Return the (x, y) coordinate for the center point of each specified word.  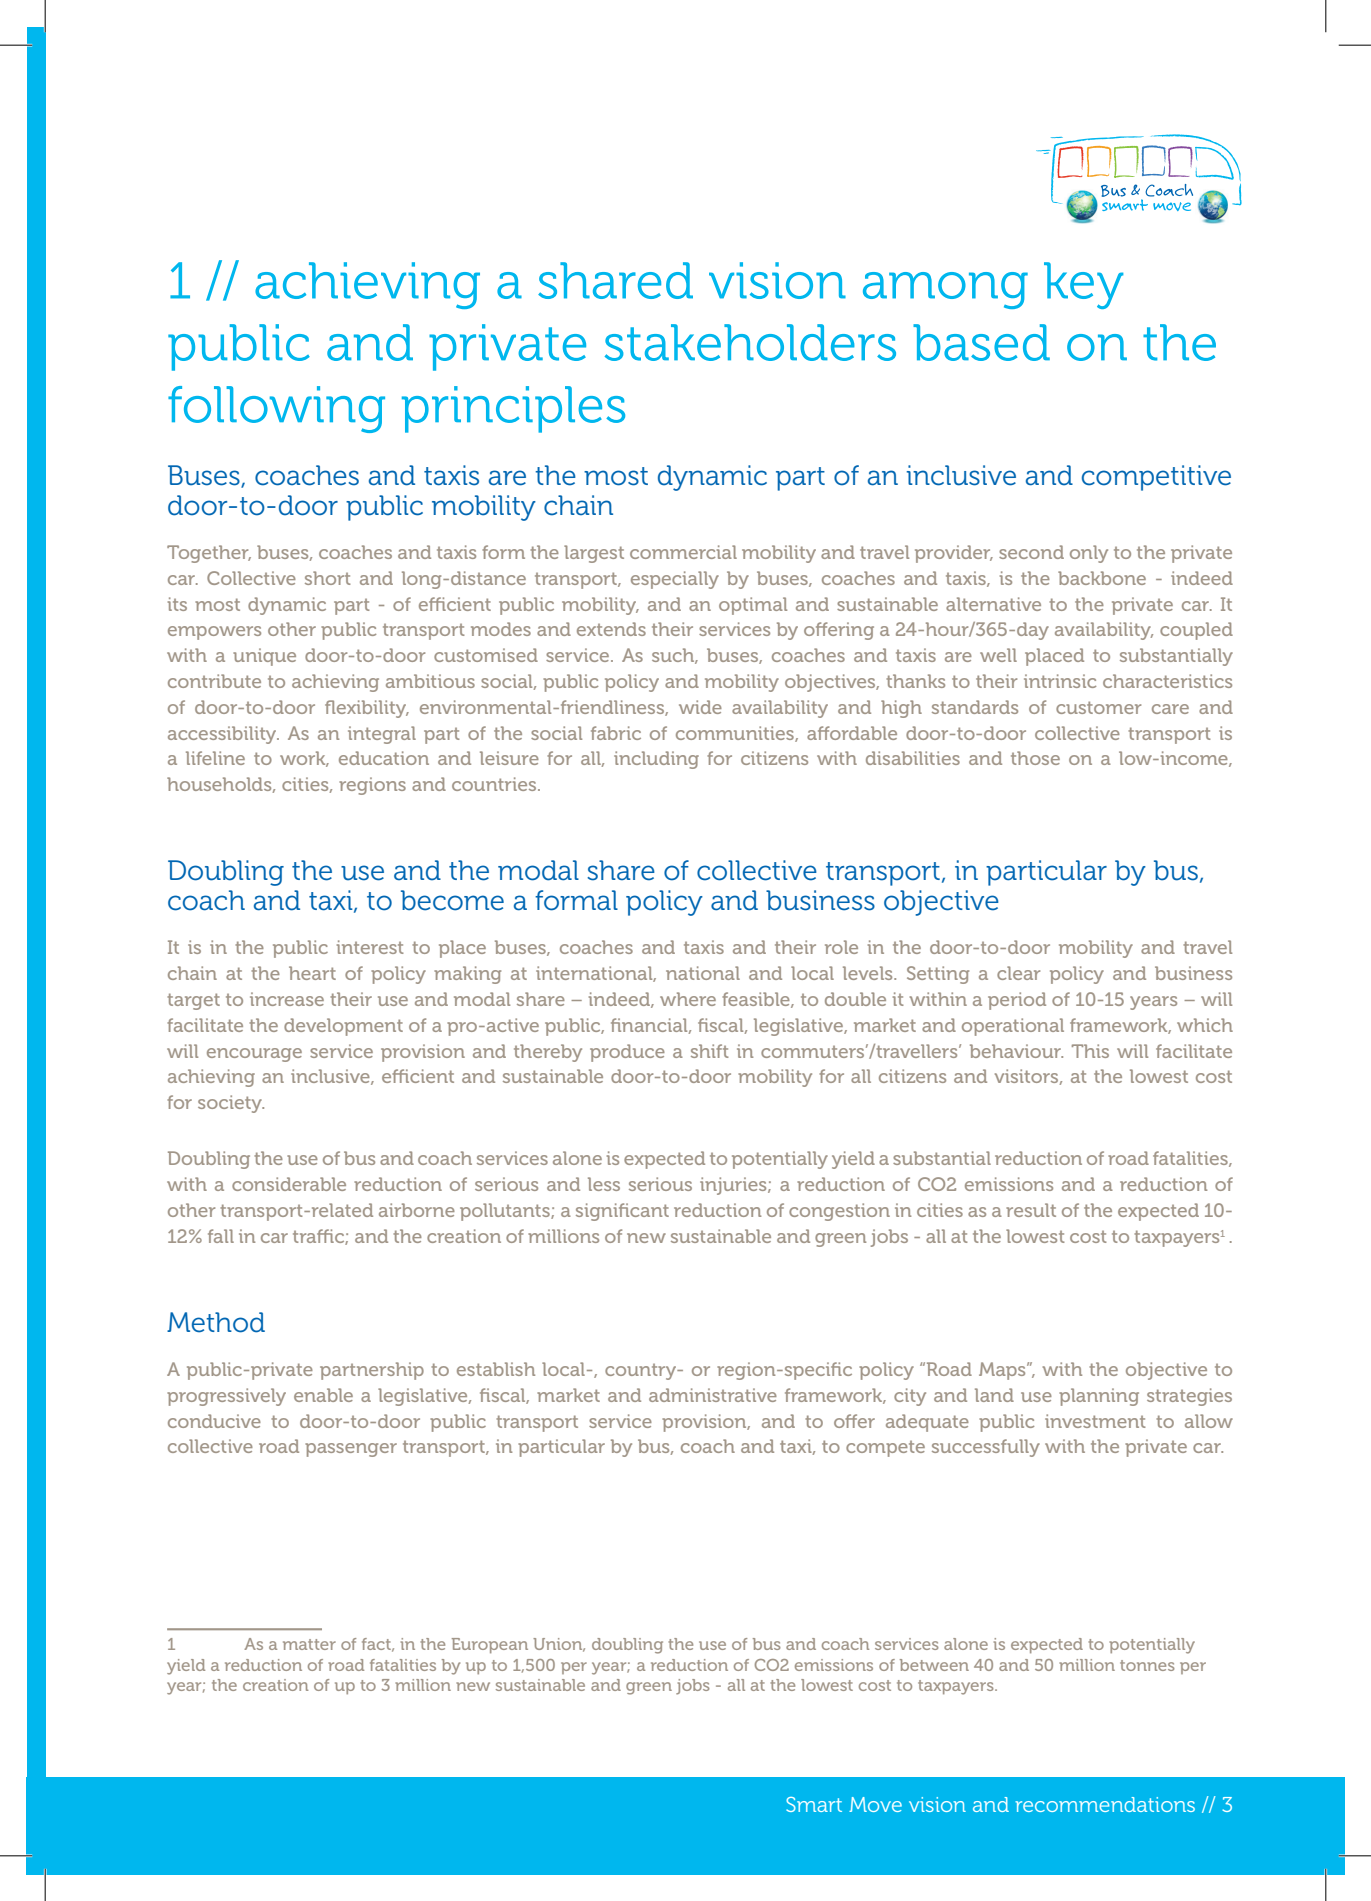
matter (309, 1644)
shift (710, 1051)
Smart (814, 1804)
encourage (254, 1055)
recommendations (1105, 1804)
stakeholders (750, 342)
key (1083, 285)
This (1090, 1051)
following (276, 409)
